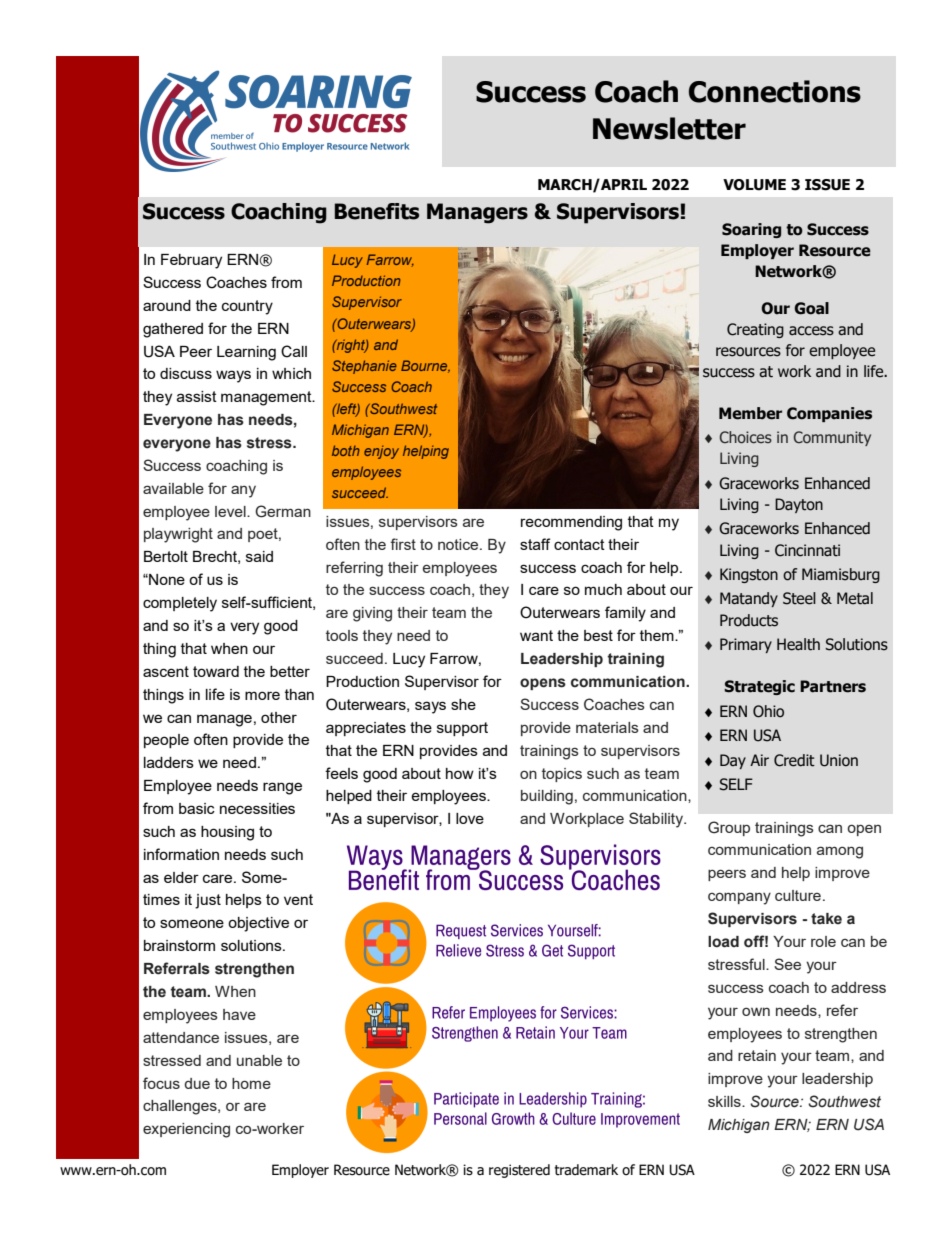 This document has height=1233, width=952. I want to click on Member, so click(750, 413).
